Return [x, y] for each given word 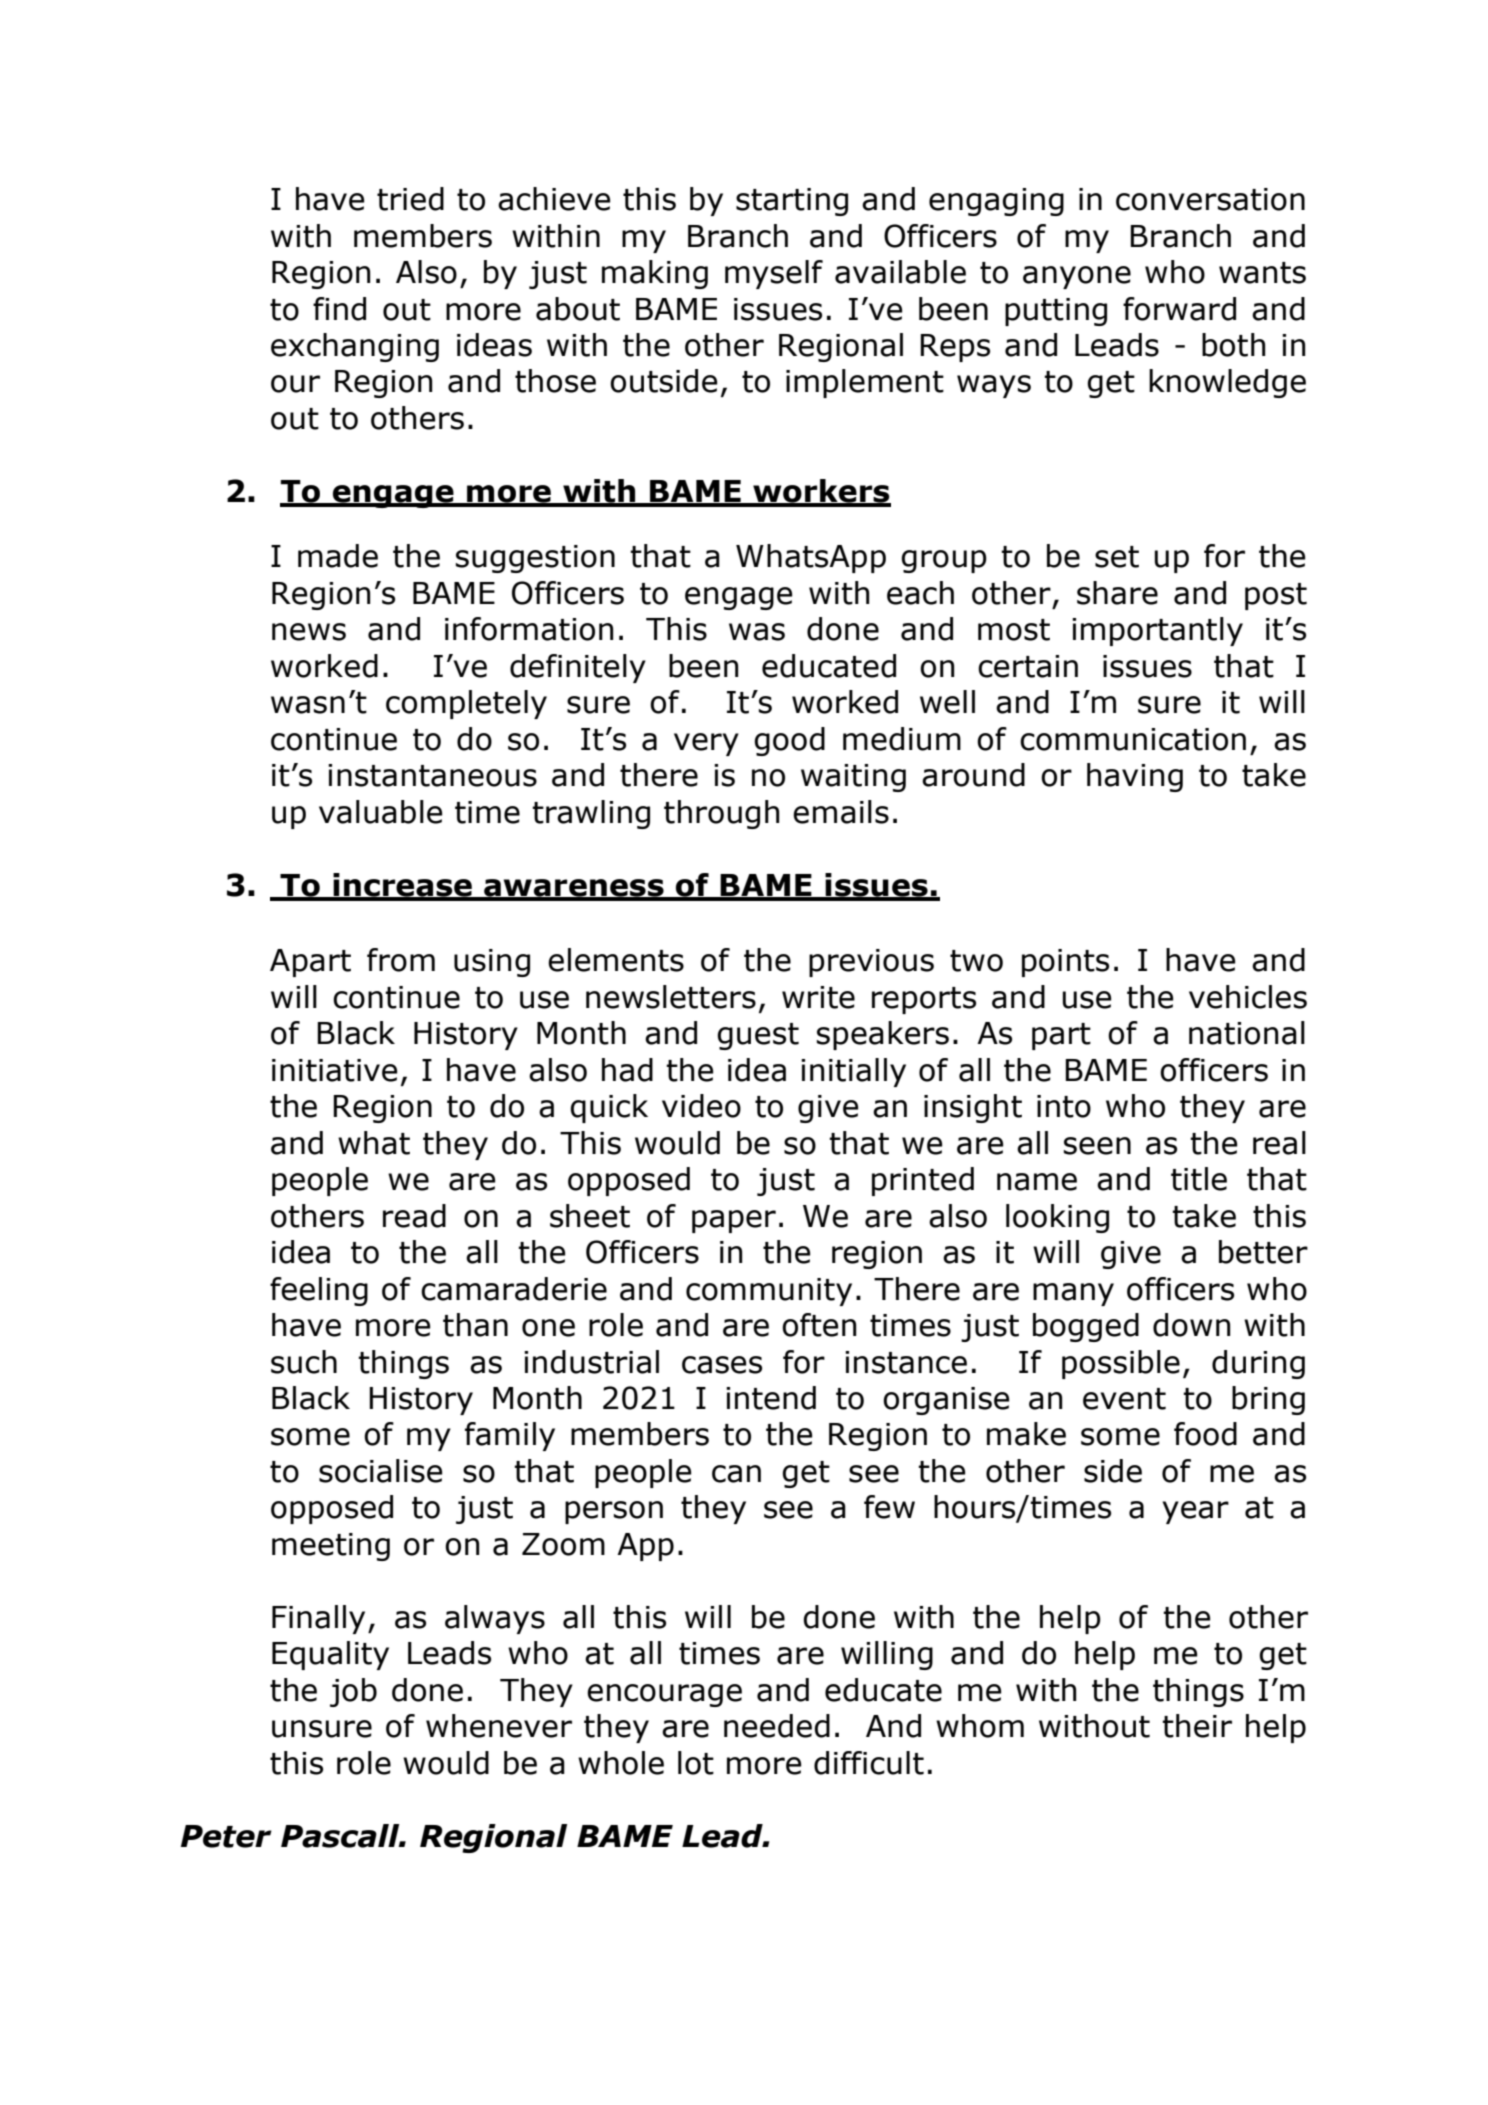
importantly [1157, 631]
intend [771, 1398]
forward [1179, 309]
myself [774, 274]
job [353, 1692]
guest [758, 1036]
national [1247, 1033]
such [304, 1362]
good [789, 741]
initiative [335, 1070]
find [339, 309]
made [338, 556]
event [1124, 1399]
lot [696, 1763]
